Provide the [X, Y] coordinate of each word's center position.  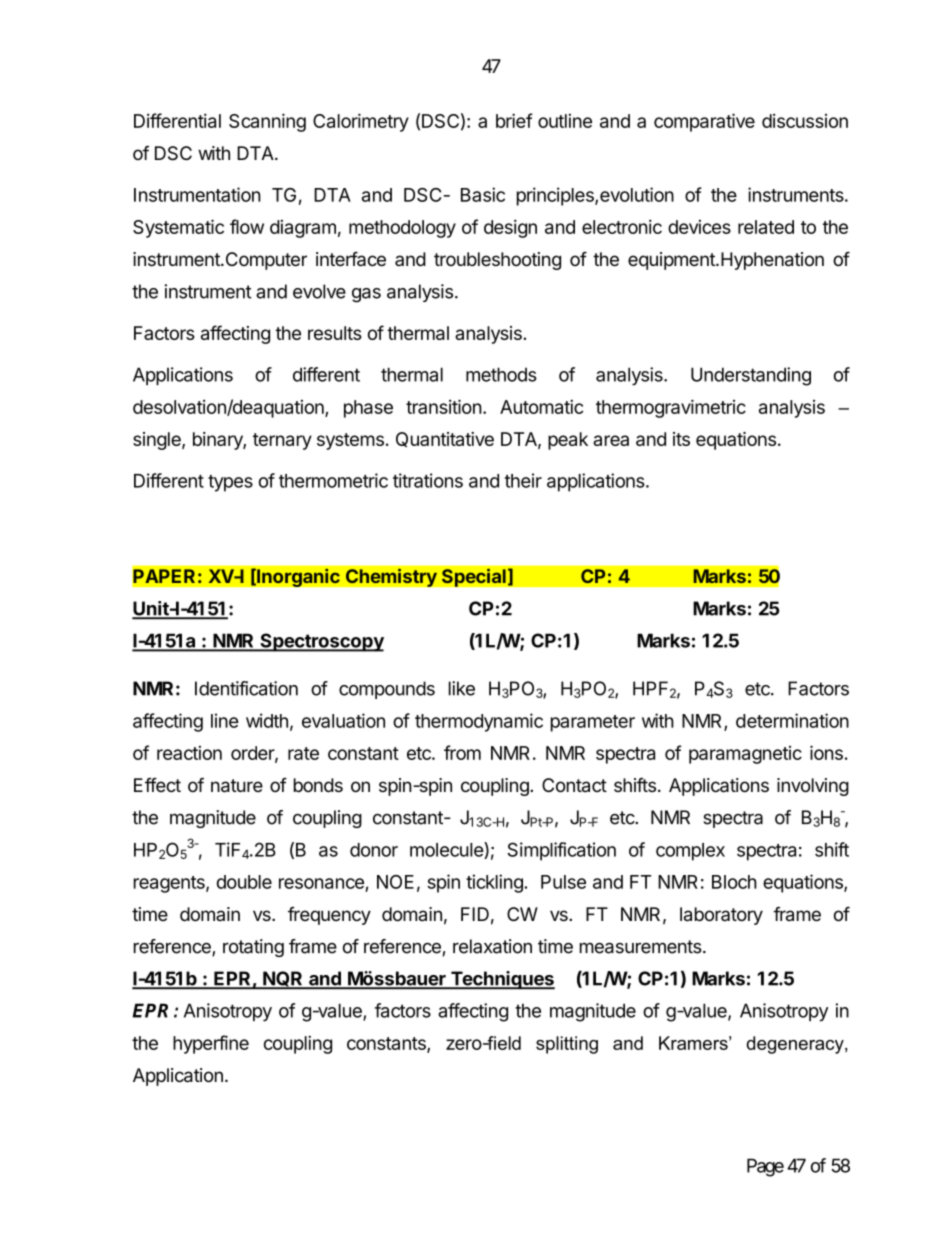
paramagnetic [745, 755]
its [681, 439]
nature [237, 786]
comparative [704, 122]
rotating [253, 948]
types [230, 483]
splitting [567, 1045]
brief [514, 120]
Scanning [267, 122]
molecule [447, 850]
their [523, 480]
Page [765, 1167]
